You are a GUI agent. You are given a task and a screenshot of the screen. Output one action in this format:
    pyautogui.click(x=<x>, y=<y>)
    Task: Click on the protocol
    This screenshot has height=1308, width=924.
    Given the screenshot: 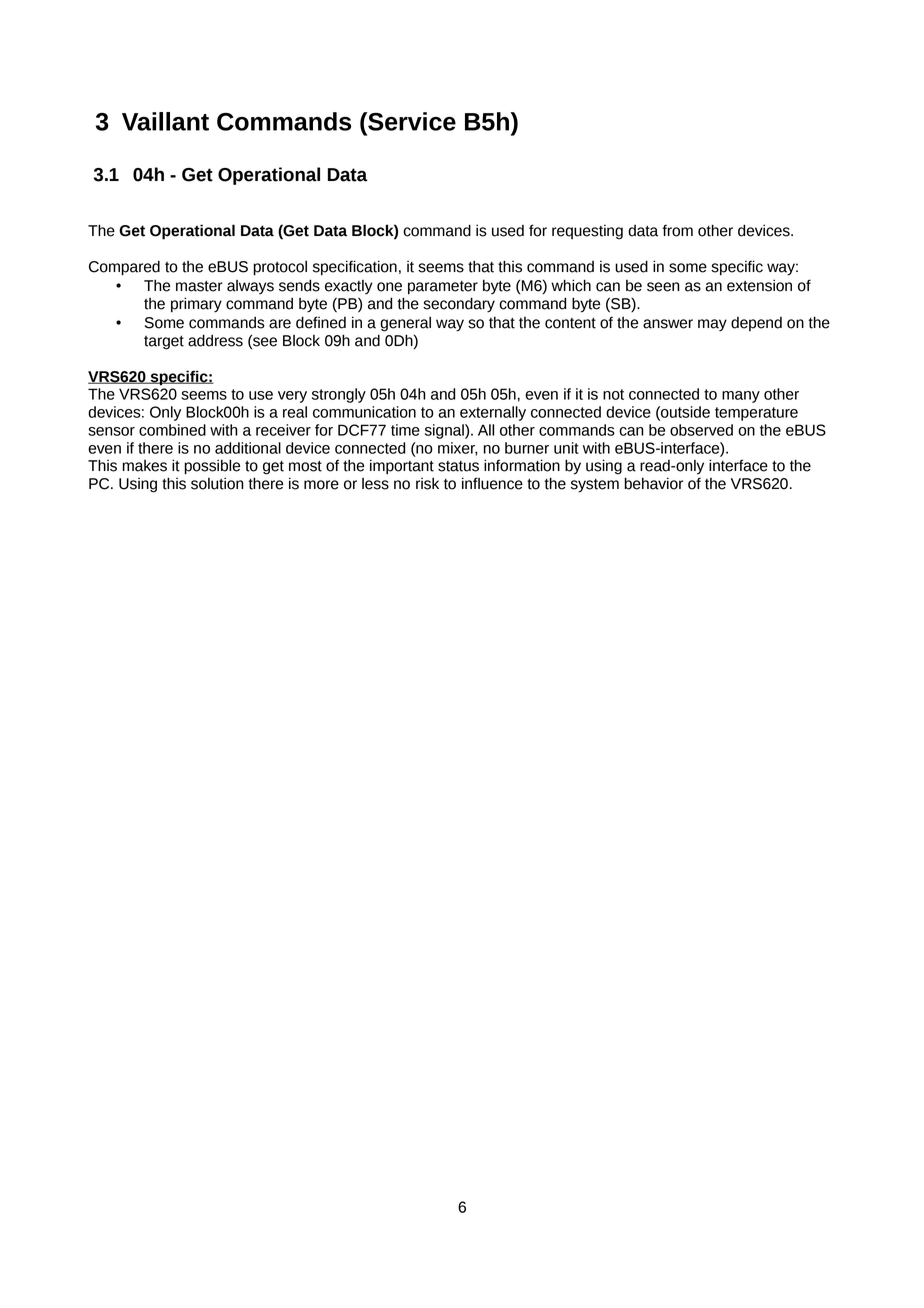 What is the action you would take?
    pyautogui.click(x=280, y=268)
